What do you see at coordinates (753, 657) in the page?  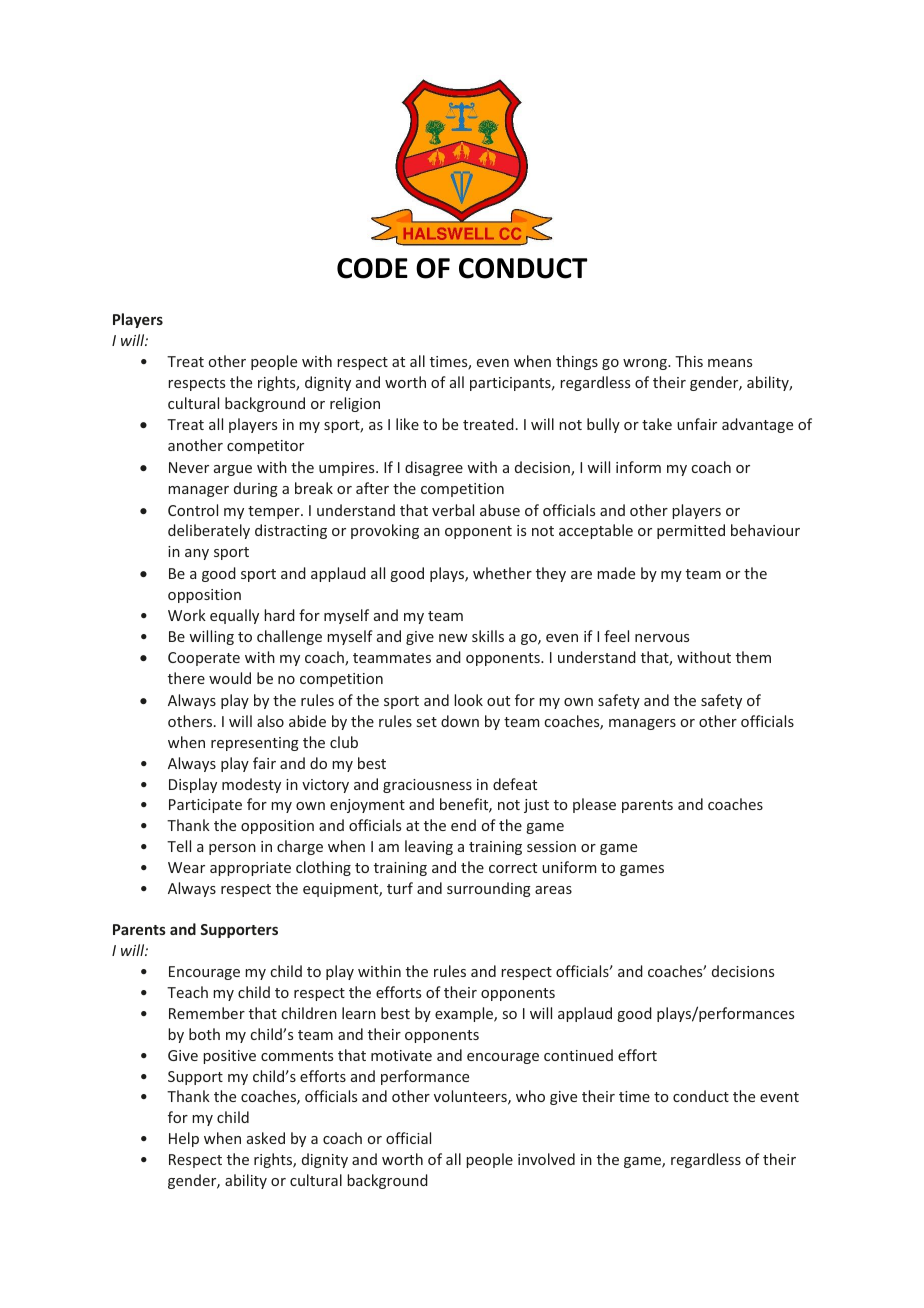 I see `them` at bounding box center [753, 657].
